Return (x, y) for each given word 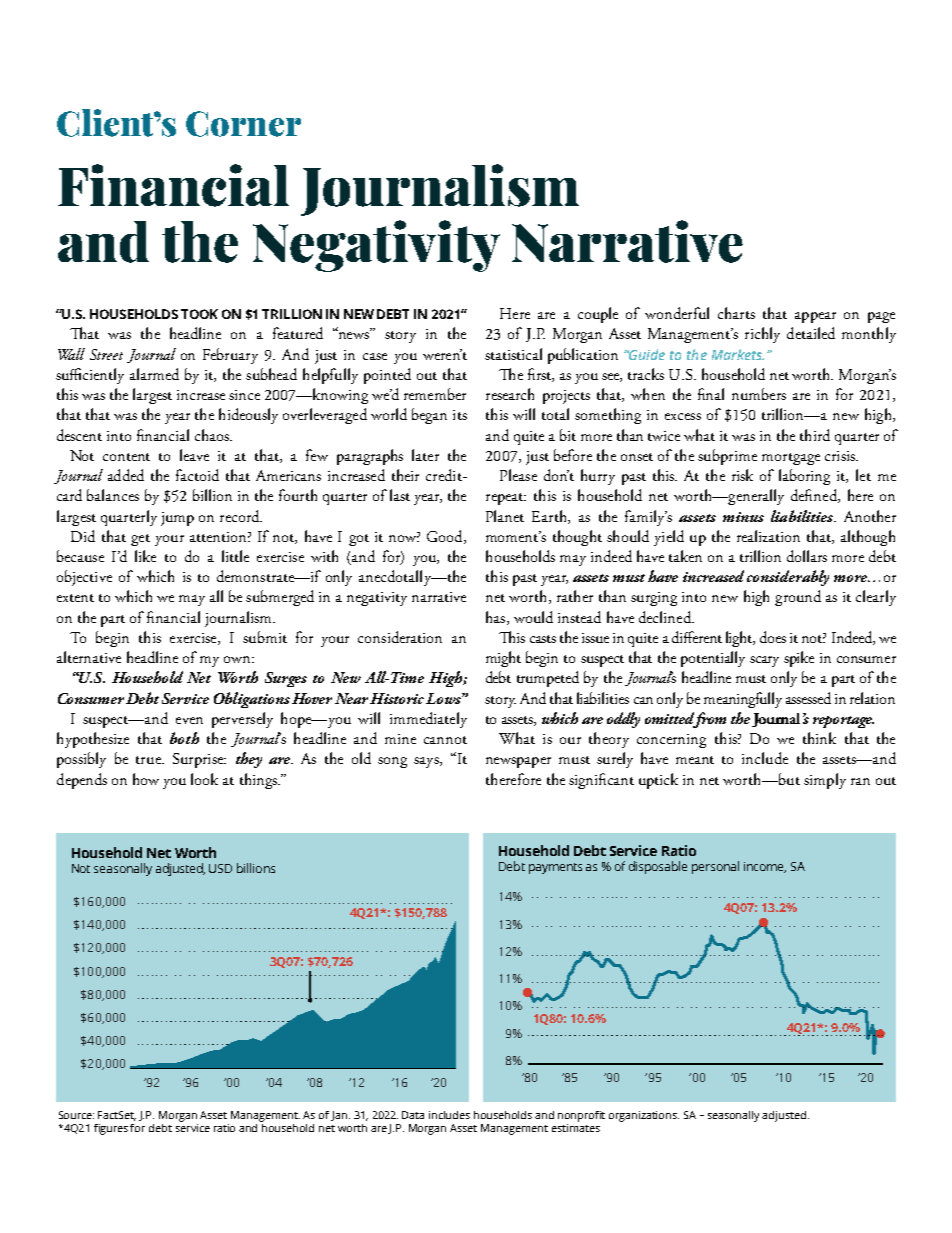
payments (555, 868)
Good (446, 537)
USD (220, 868)
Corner (243, 124)
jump (177, 519)
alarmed (154, 374)
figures (111, 1129)
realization (768, 536)
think (819, 738)
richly (762, 335)
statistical (513, 354)
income (765, 867)
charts (736, 313)
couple (598, 315)
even (189, 720)
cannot (445, 740)
